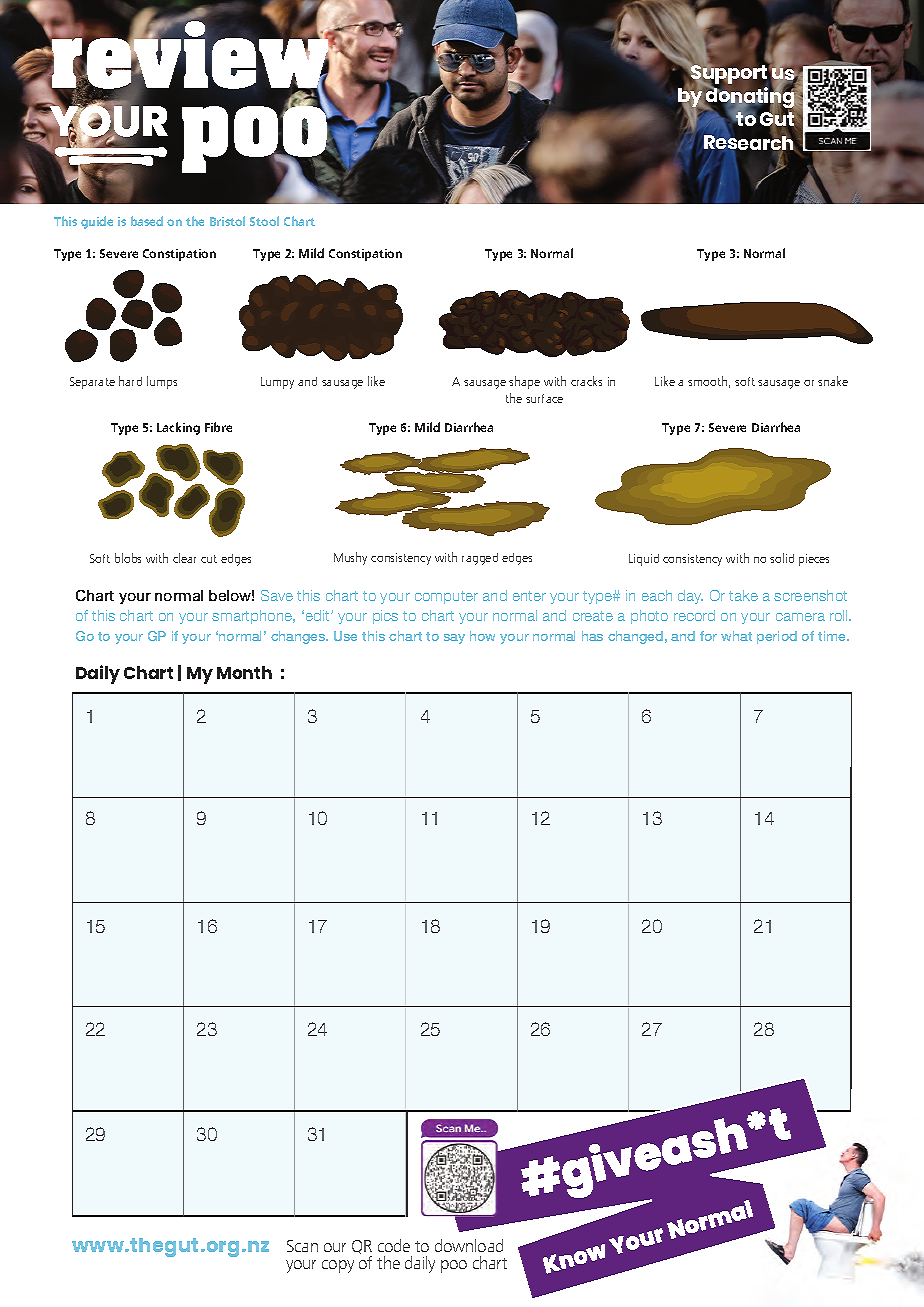  Describe the element at coordinates (454, 639) in the screenshot. I see `say` at that location.
